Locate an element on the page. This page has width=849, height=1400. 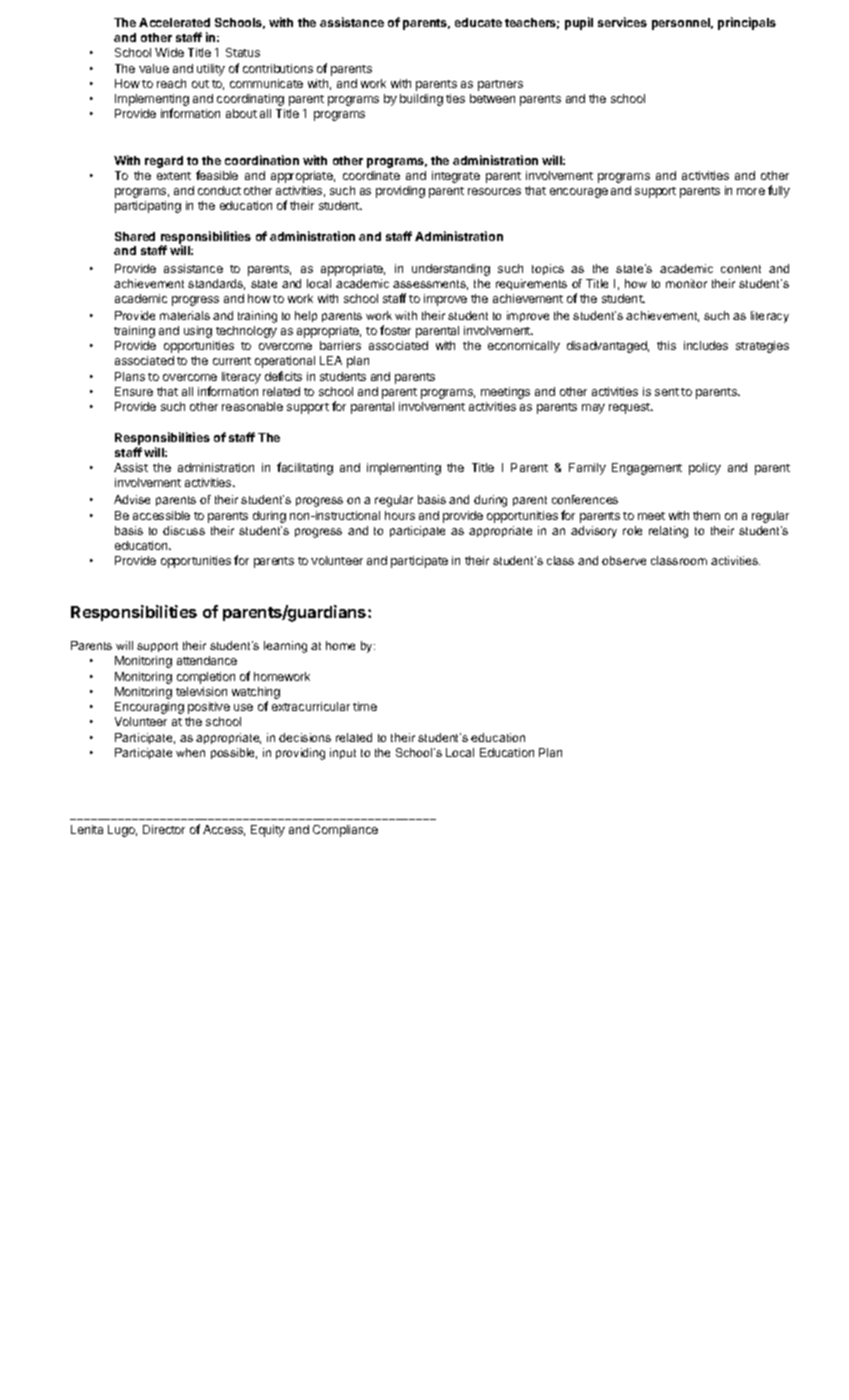
Director is located at coordinates (164, 829).
